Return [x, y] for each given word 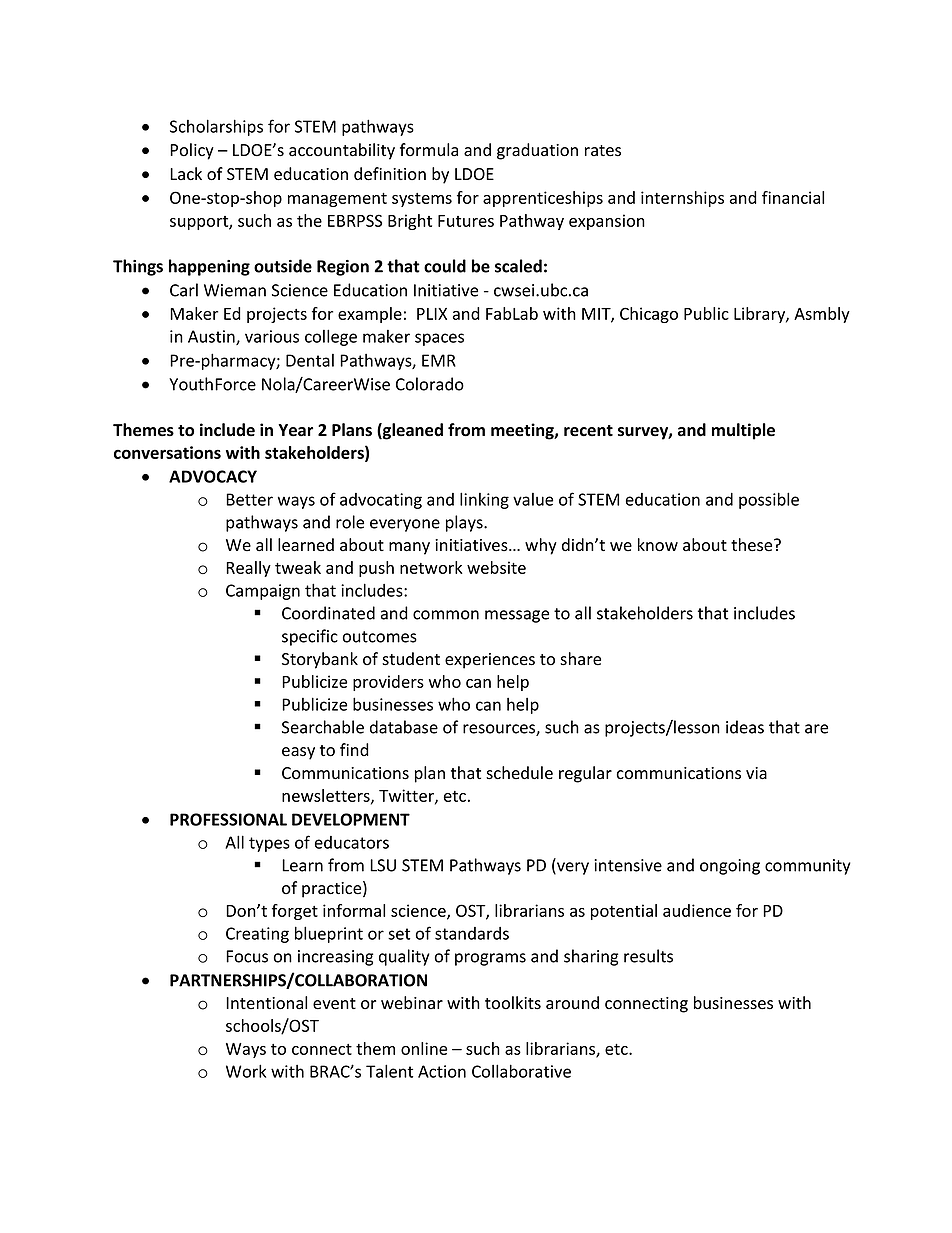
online [424, 1048]
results [648, 956]
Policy [192, 151]
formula [429, 150]
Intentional [266, 1003]
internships [682, 199]
